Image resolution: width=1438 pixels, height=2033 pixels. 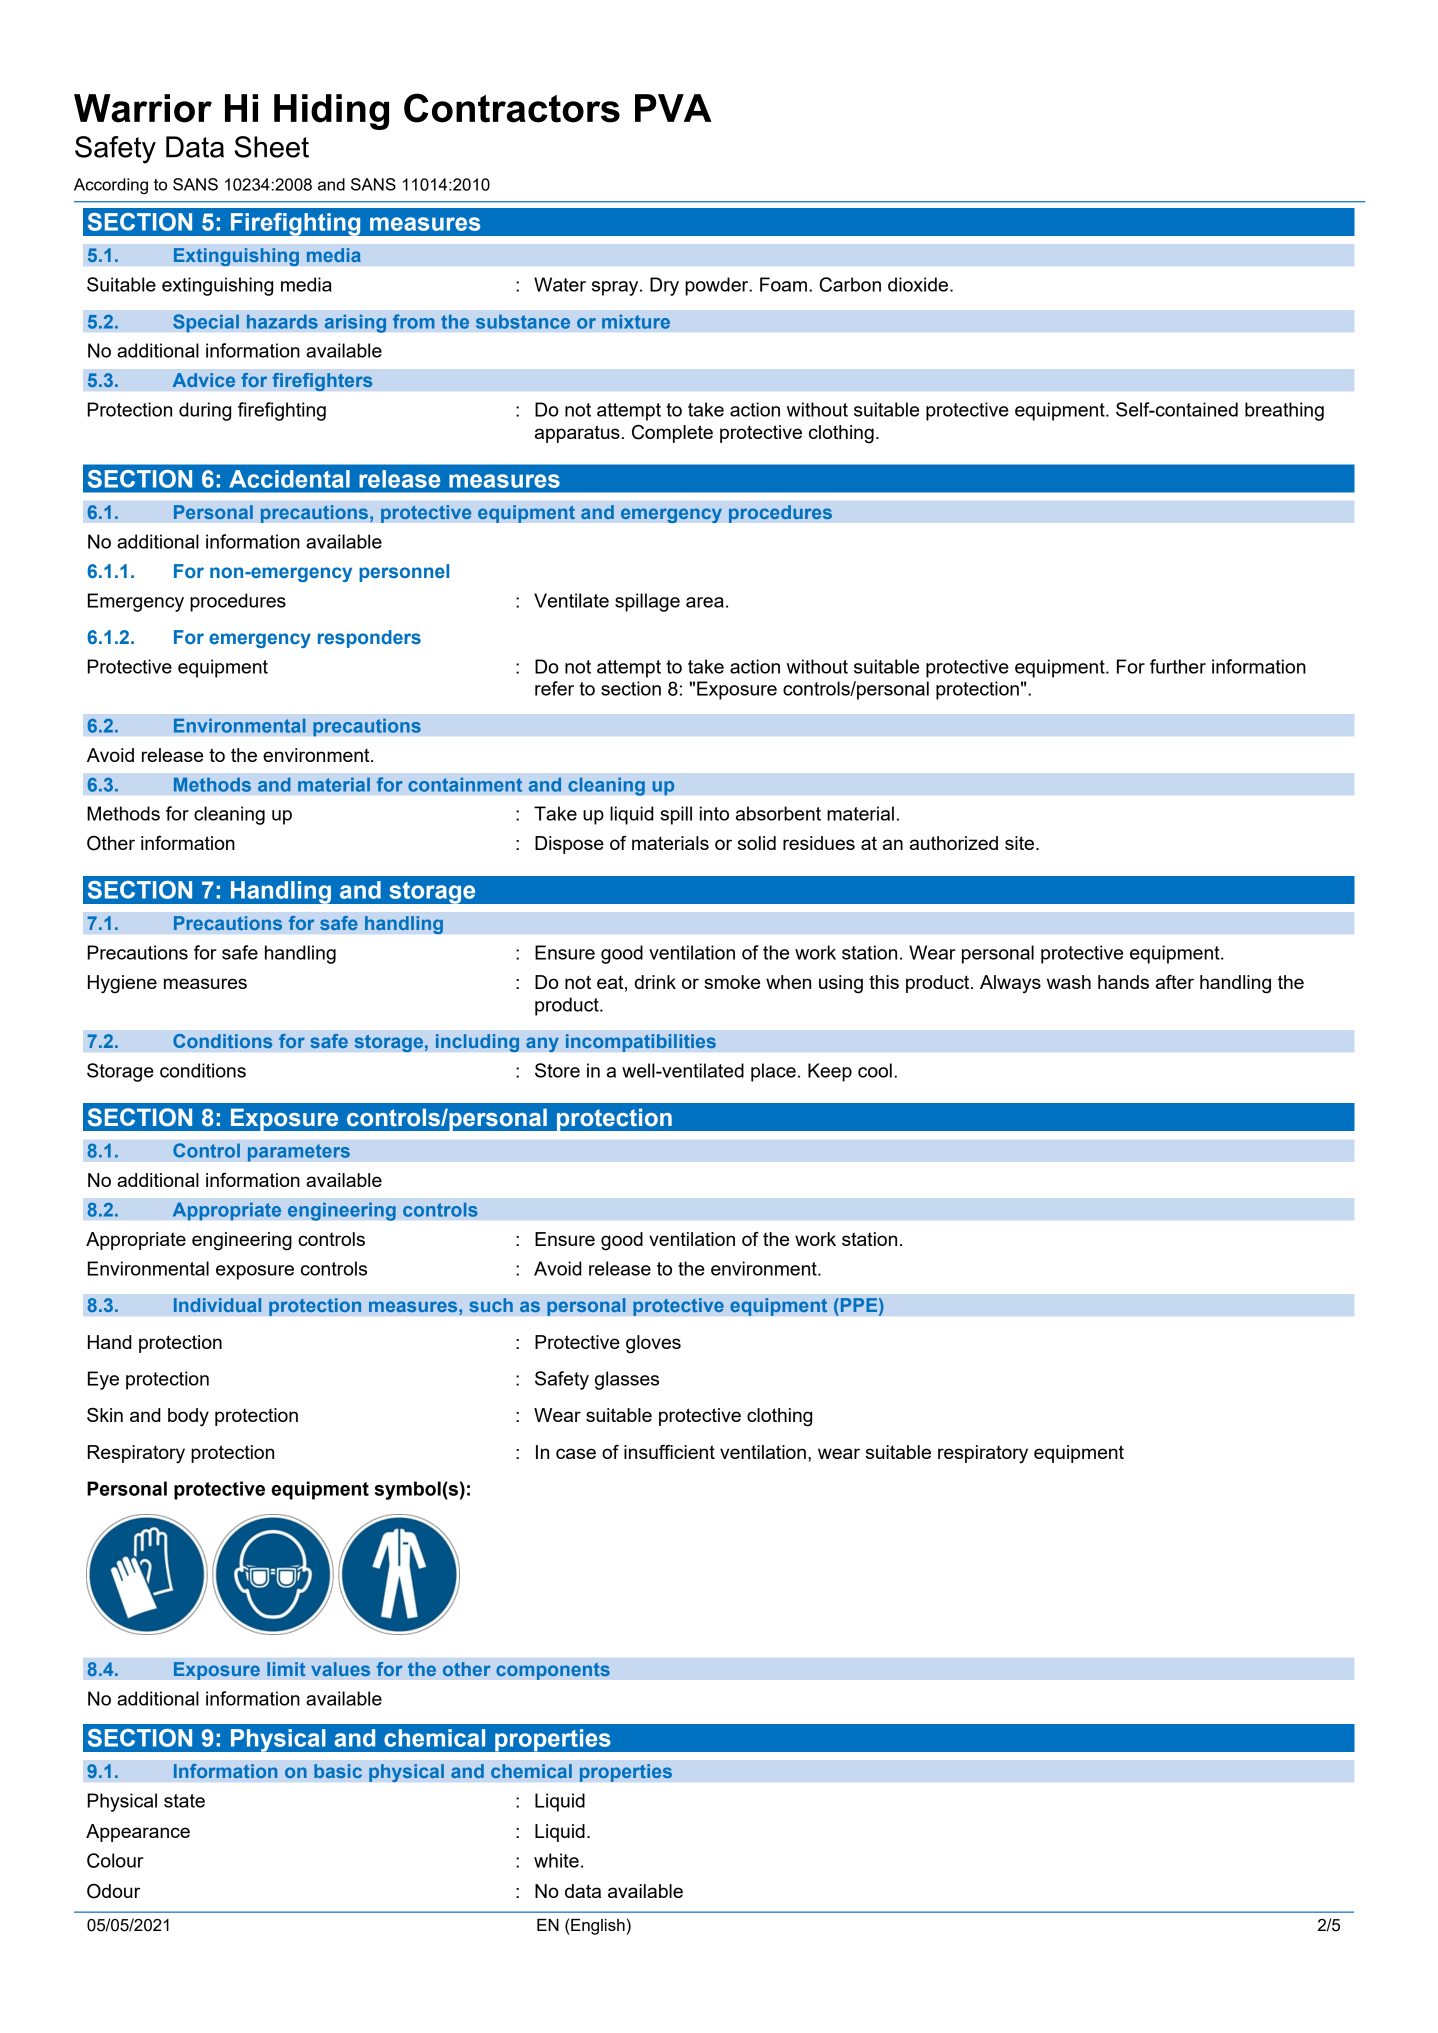 What do you see at coordinates (1284, 411) in the screenshot?
I see `breathing` at bounding box center [1284, 411].
